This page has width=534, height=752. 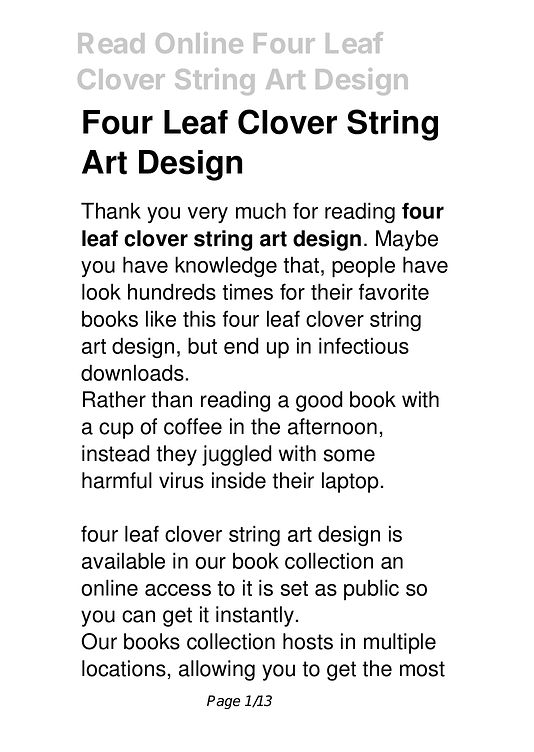 What do you see at coordinates (422, 669) in the page?
I see `most` at bounding box center [422, 669].
